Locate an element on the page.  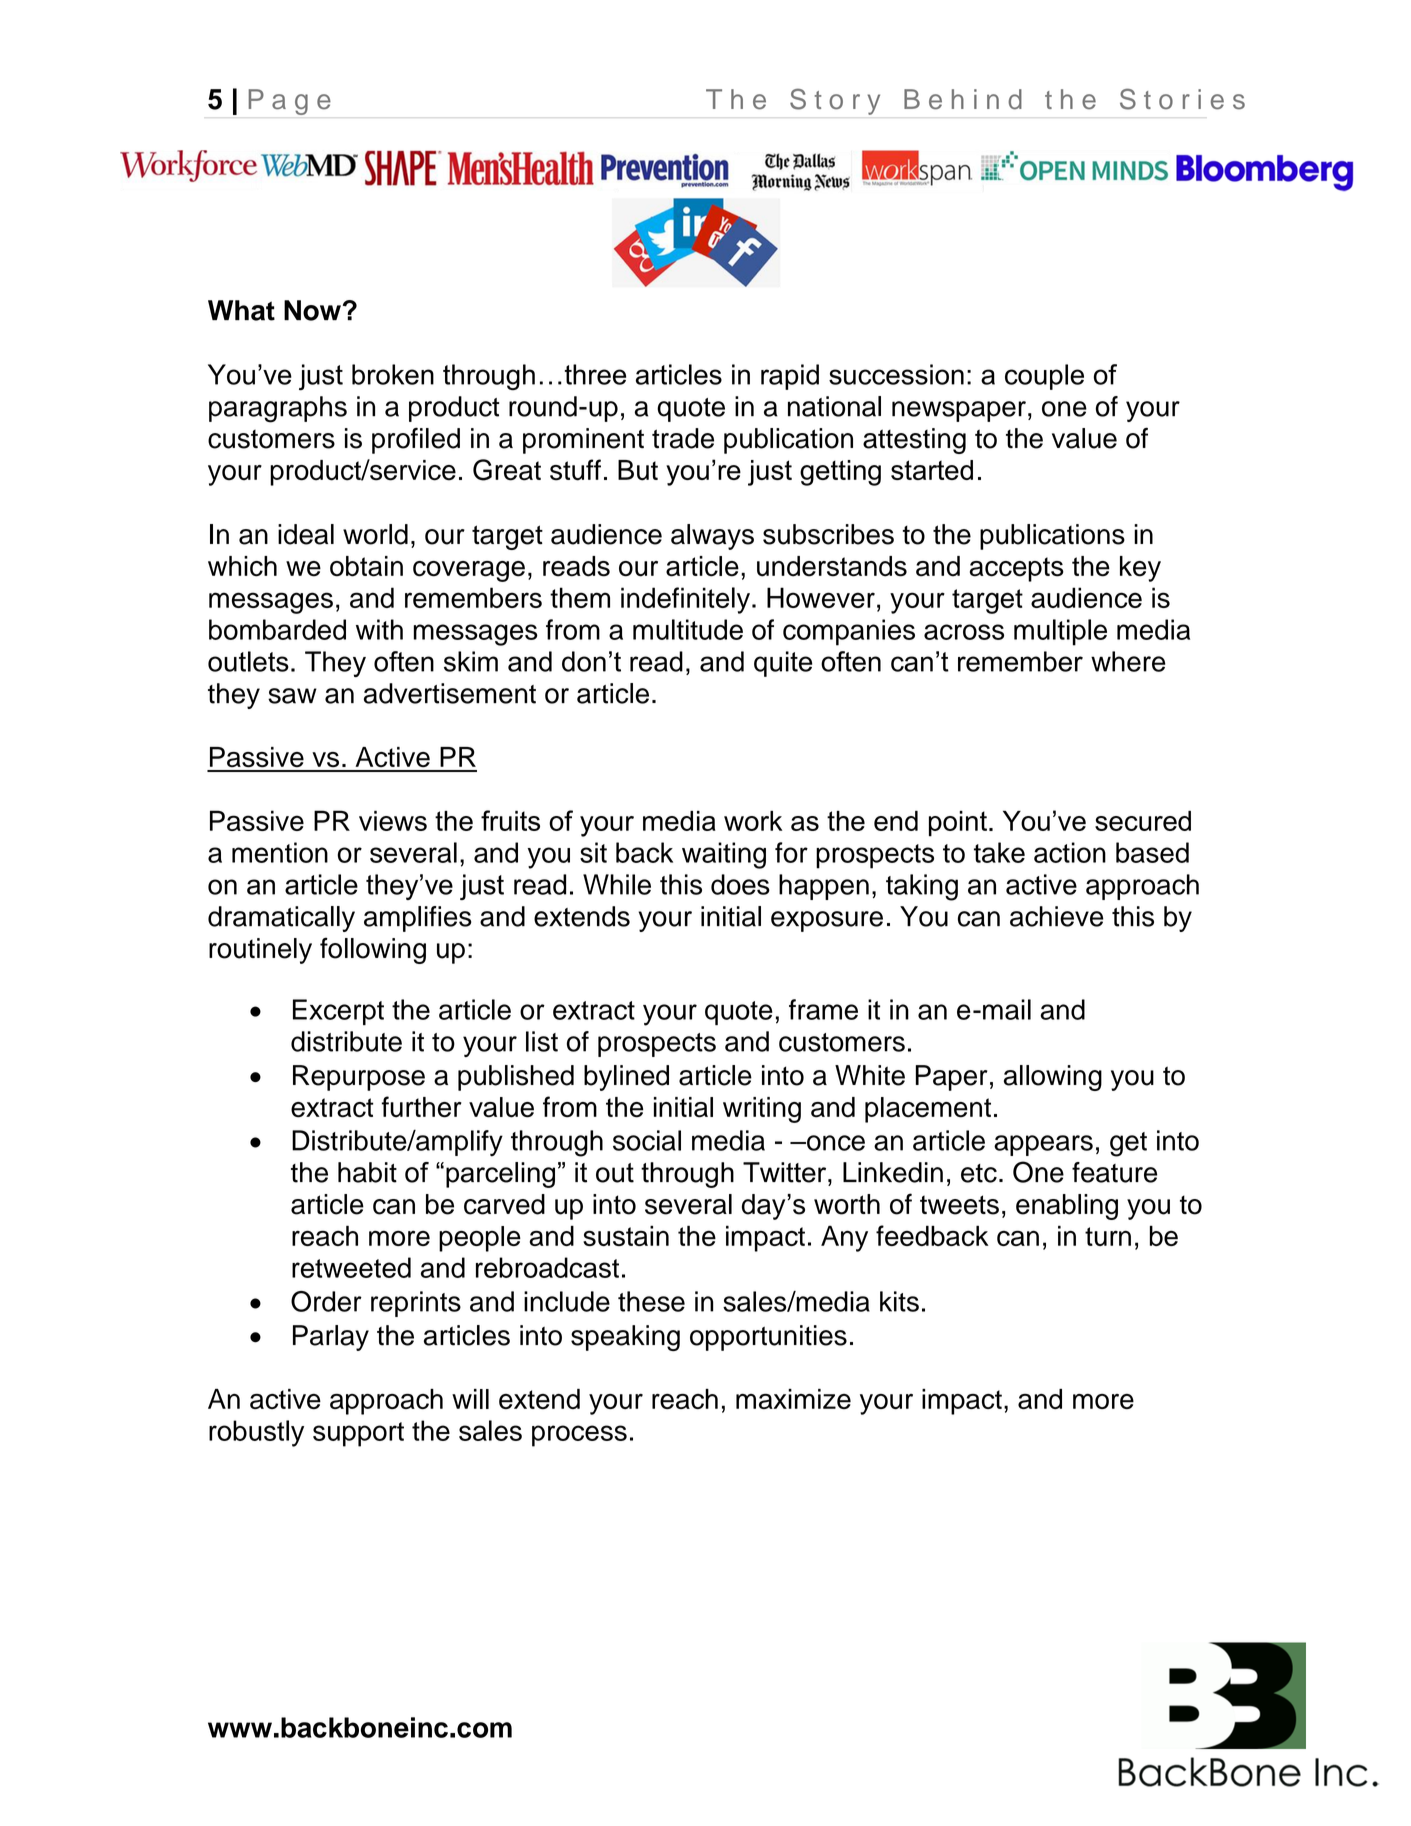
achieve is located at coordinates (1057, 916).
